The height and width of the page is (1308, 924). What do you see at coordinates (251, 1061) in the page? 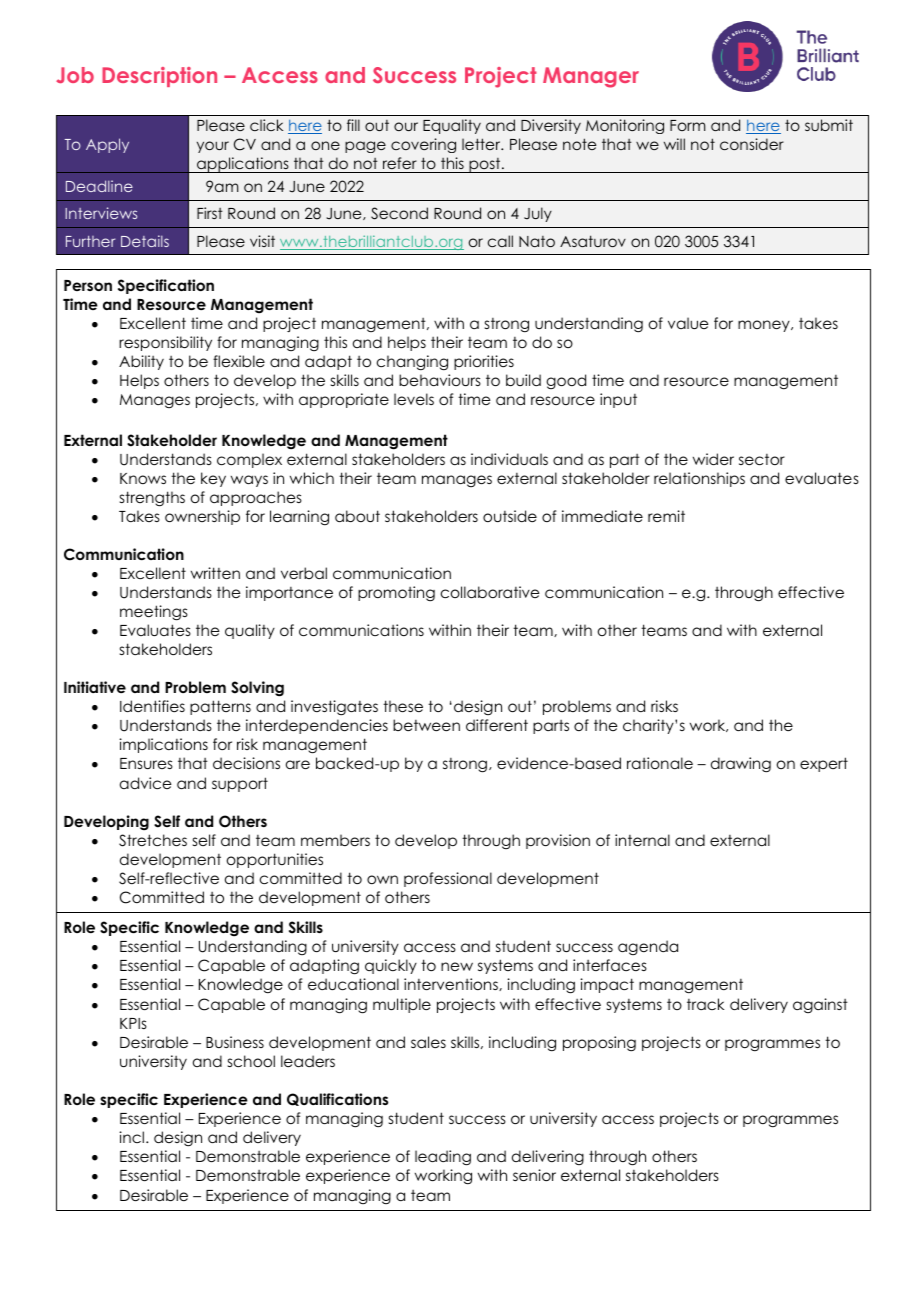
I see `school` at bounding box center [251, 1061].
